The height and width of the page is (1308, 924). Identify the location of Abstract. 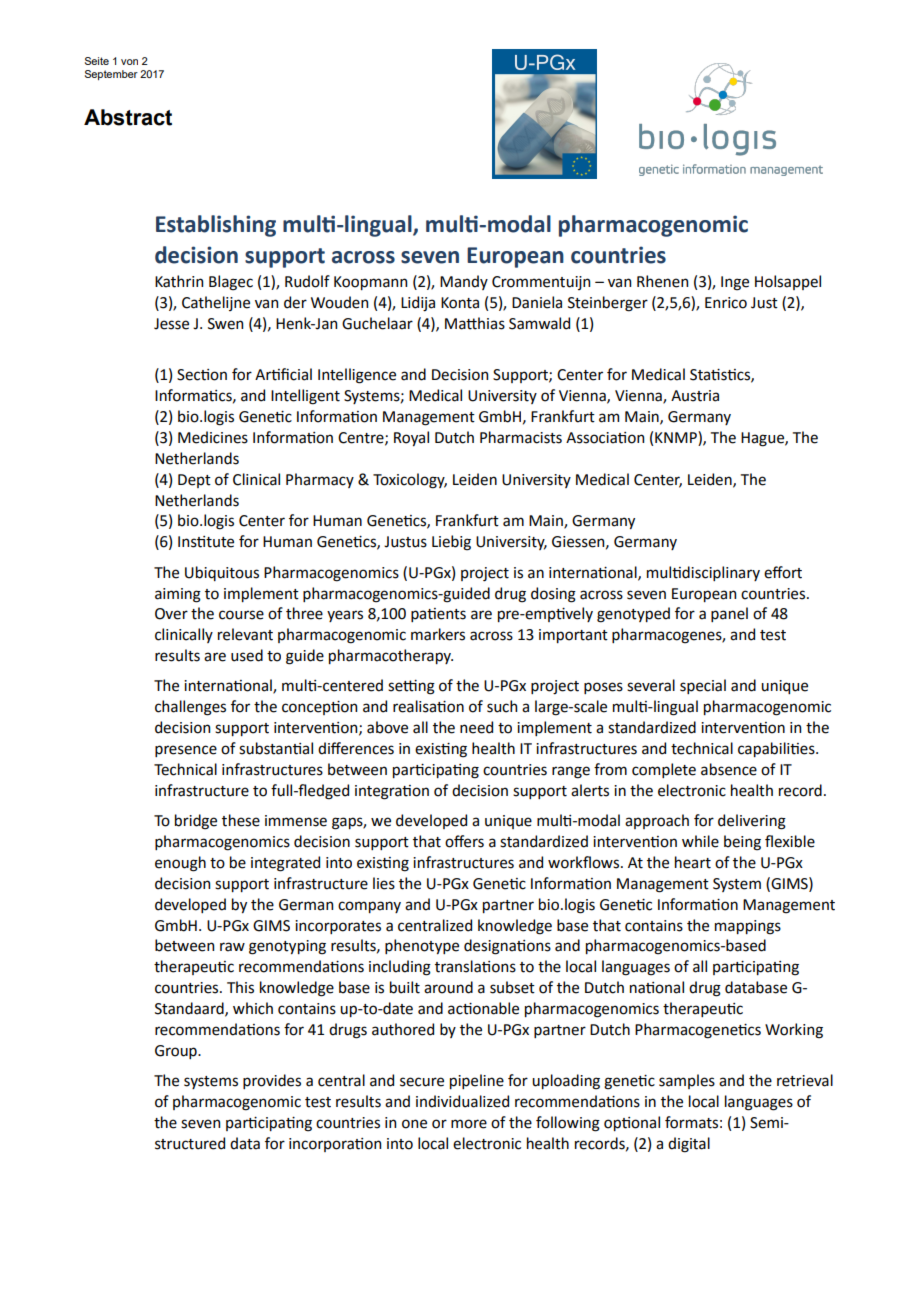
(128, 117).
